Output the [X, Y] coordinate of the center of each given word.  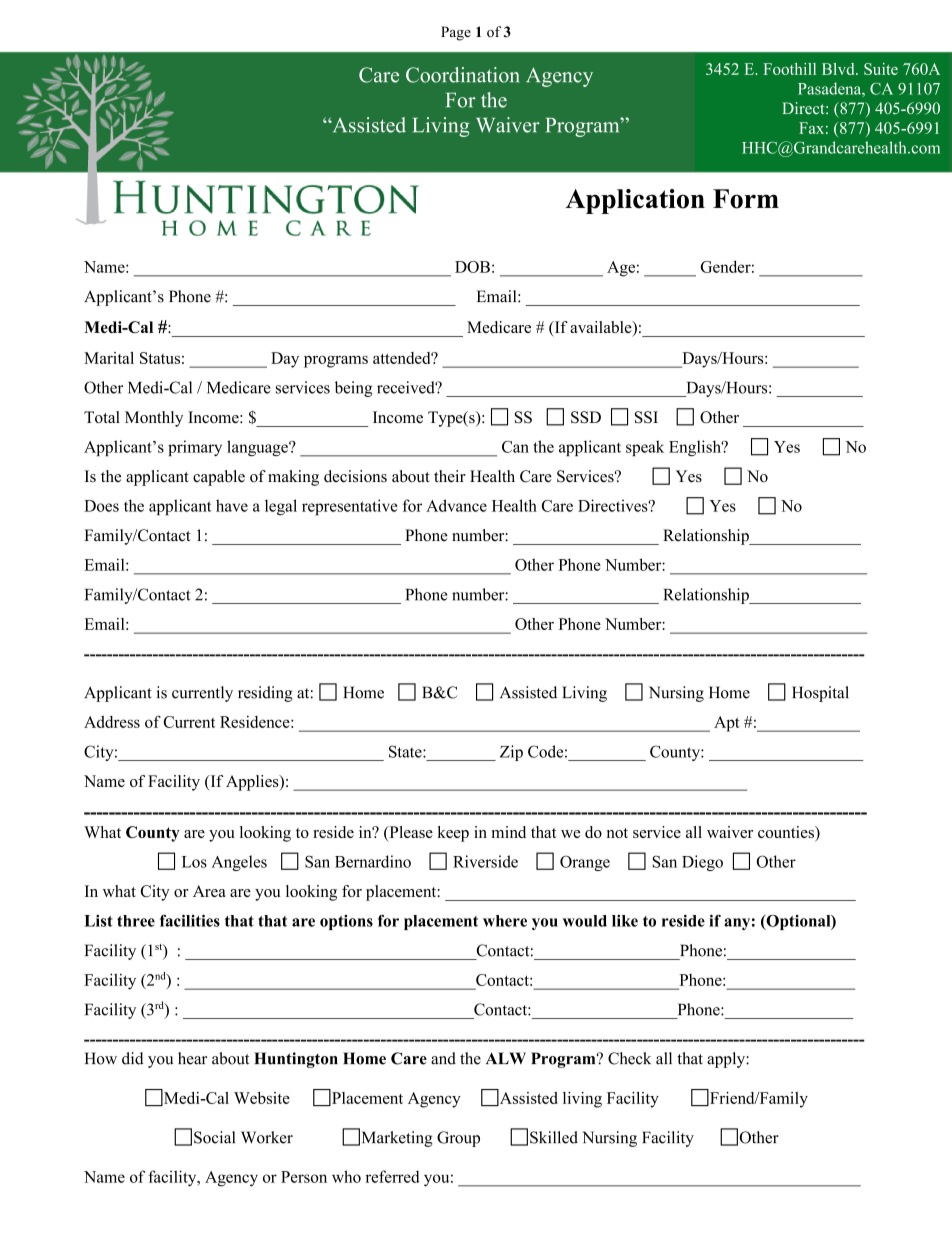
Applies [253, 783]
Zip [511, 753]
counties [787, 833]
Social [214, 1137]
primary [195, 448]
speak [645, 448]
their [450, 476]
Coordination [462, 75]
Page [456, 33]
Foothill [789, 69]
